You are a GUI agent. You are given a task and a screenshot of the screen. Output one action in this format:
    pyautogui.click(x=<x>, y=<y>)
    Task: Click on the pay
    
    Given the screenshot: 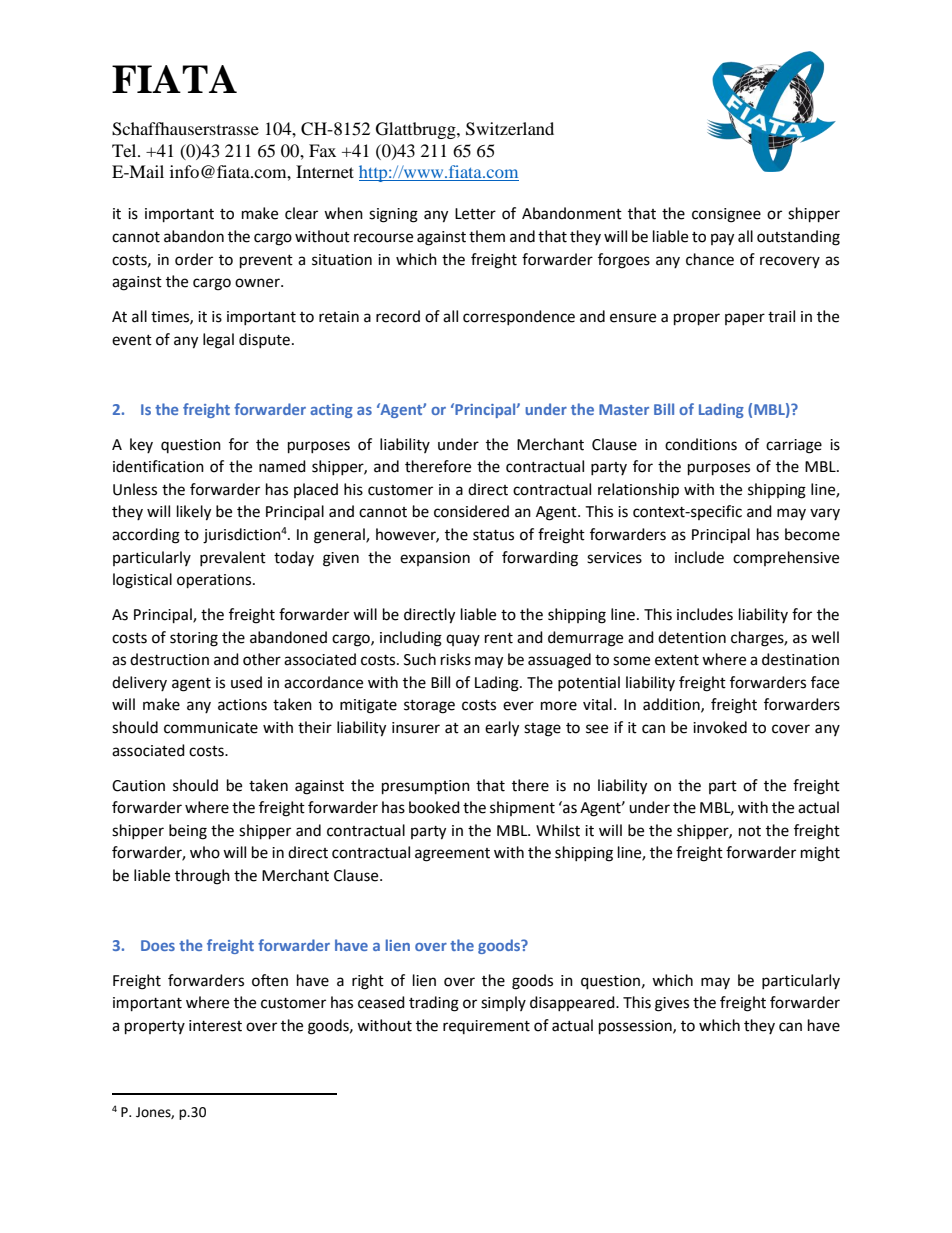 What is the action you would take?
    pyautogui.click(x=722, y=239)
